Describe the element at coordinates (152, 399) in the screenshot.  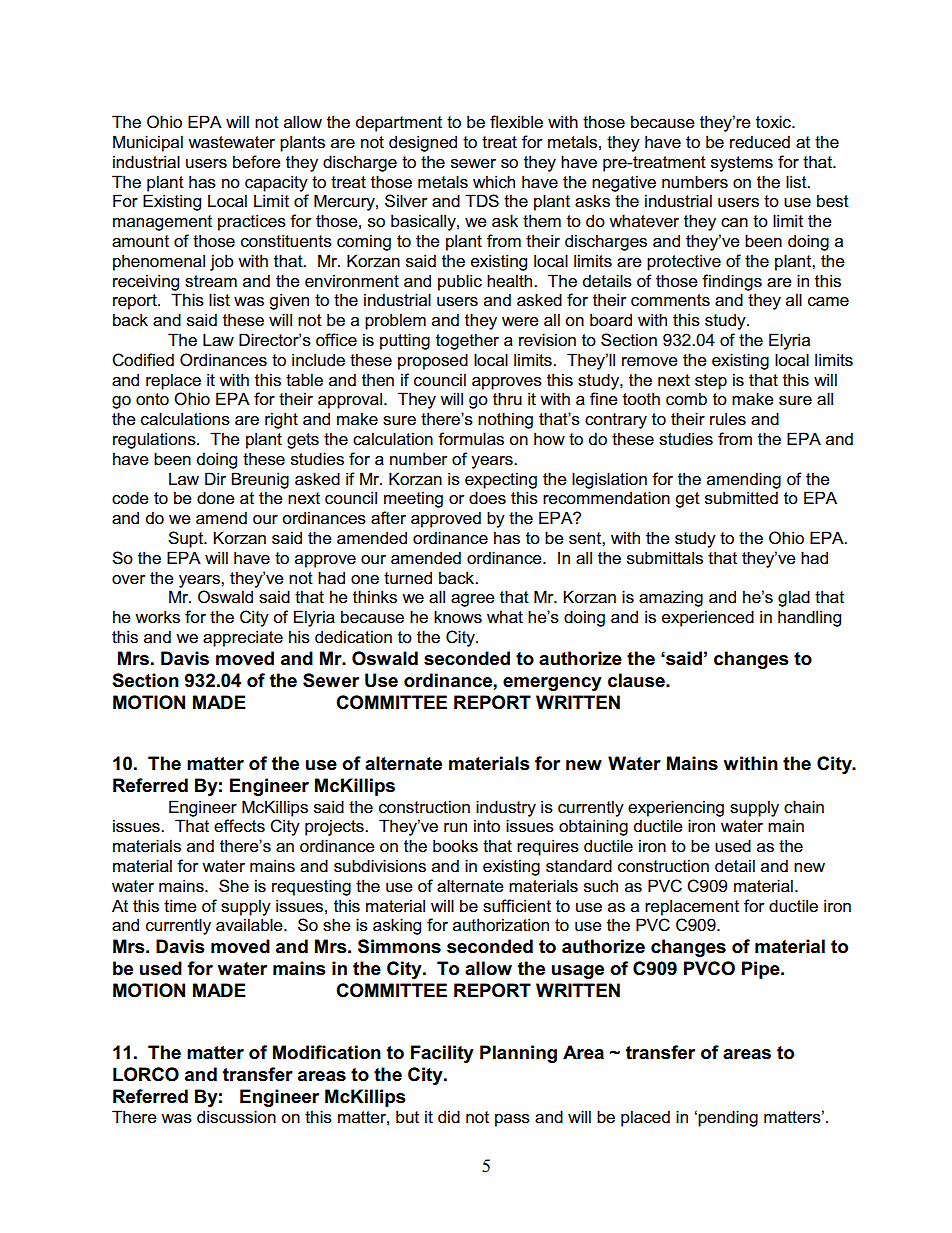
I see `onto` at that location.
